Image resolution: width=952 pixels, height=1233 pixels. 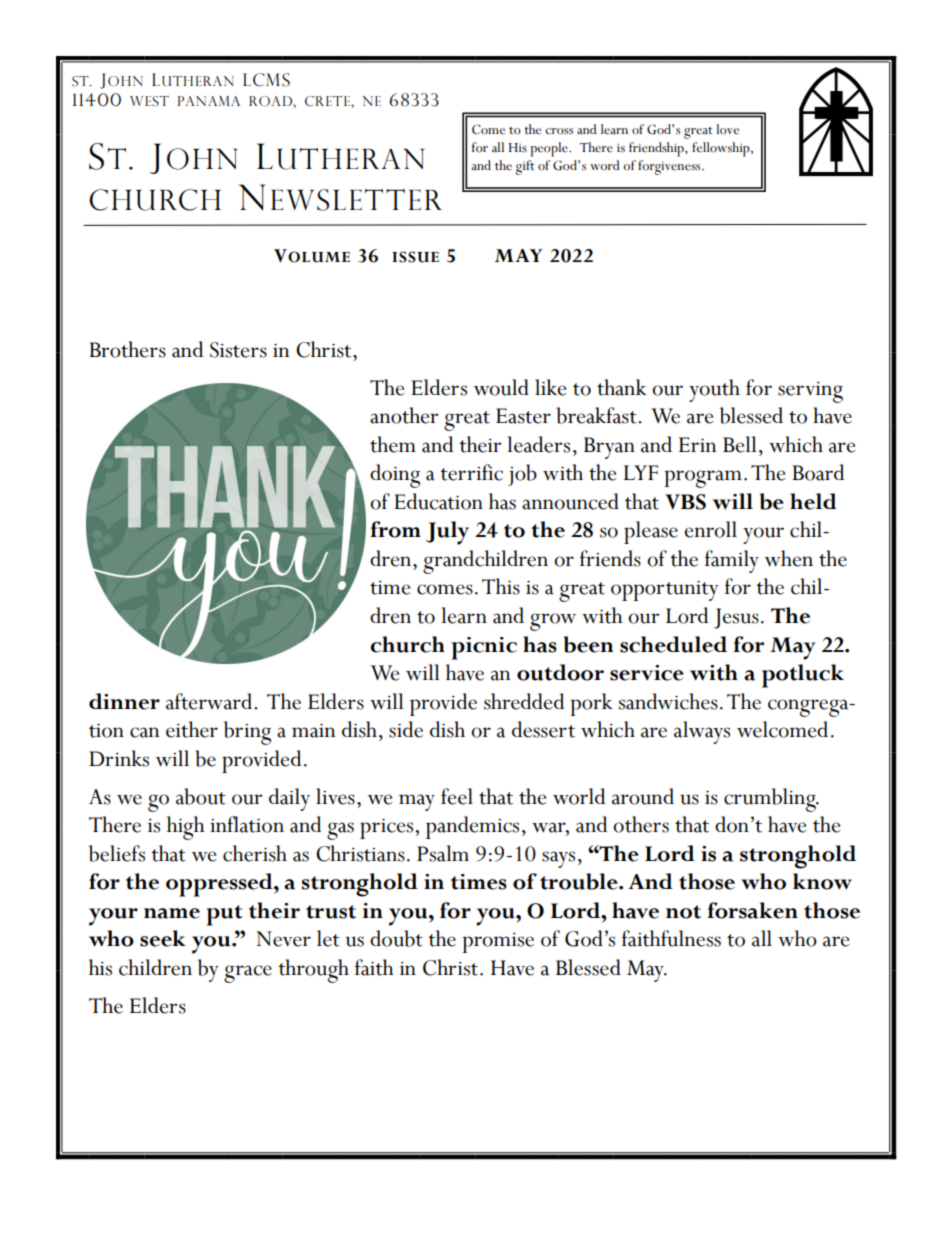 What do you see at coordinates (209, 101) in the screenshot?
I see `PANAMA` at bounding box center [209, 101].
